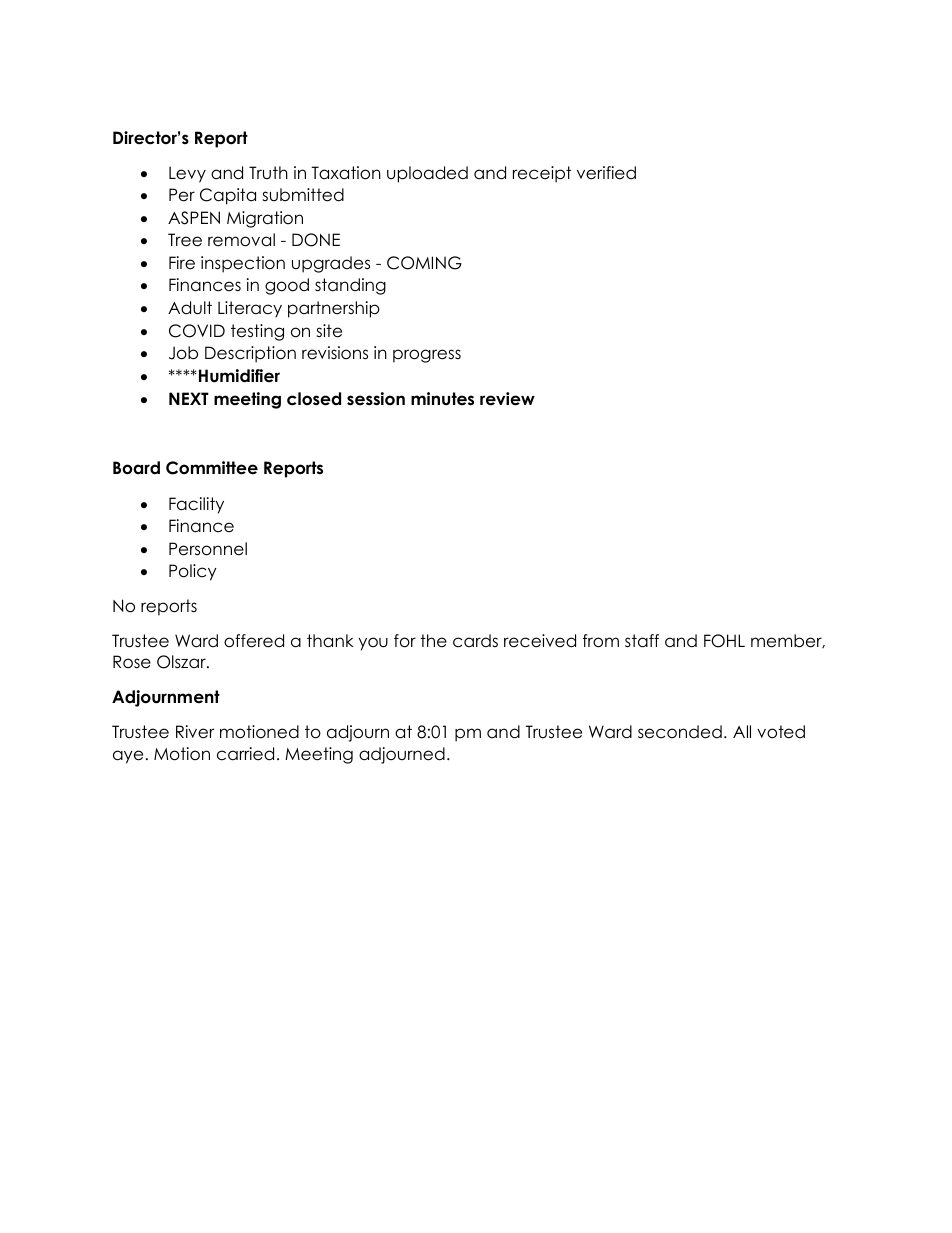 This image has width=952, height=1233. Describe the element at coordinates (228, 196) in the image. I see `Capita` at that location.
